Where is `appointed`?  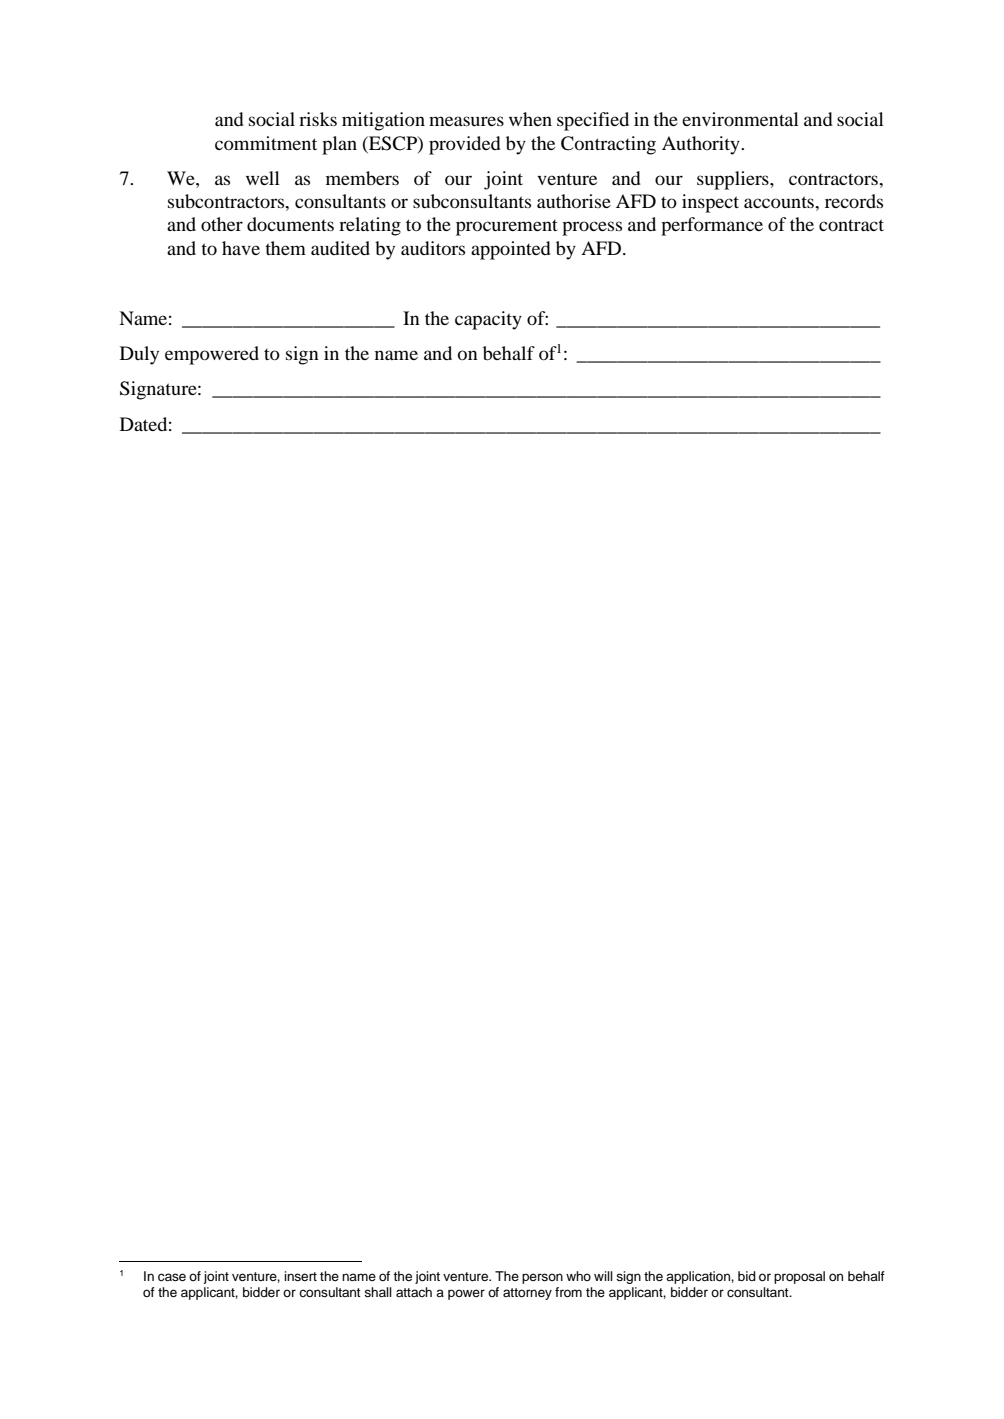 appointed is located at coordinates (511, 250).
